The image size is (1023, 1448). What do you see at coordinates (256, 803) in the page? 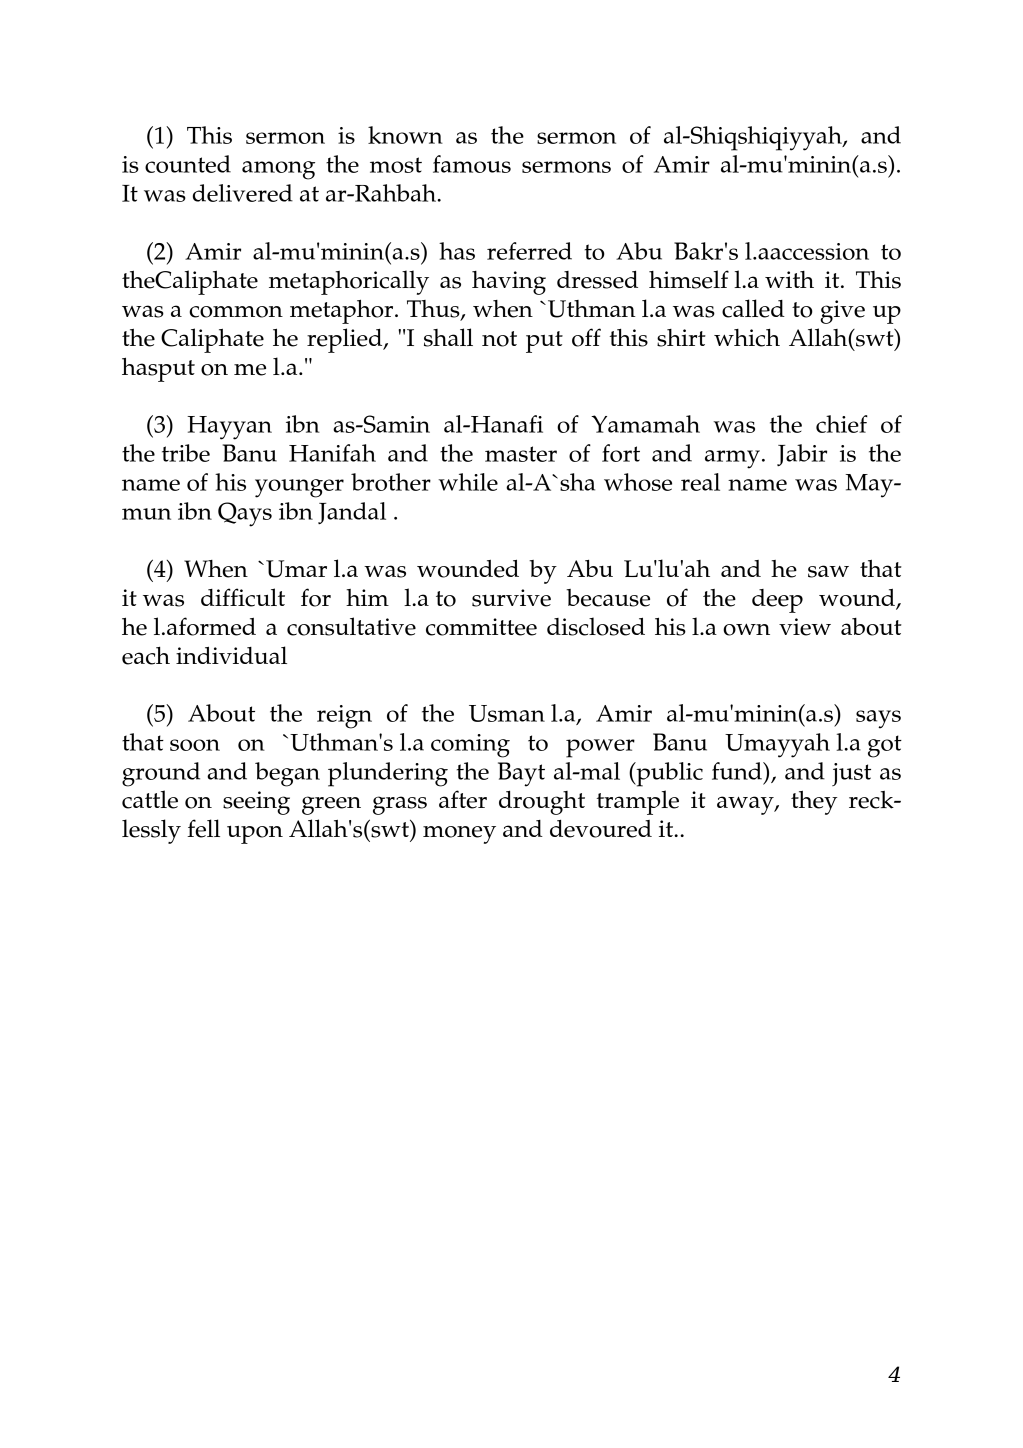
I see `seeing` at bounding box center [256, 803].
